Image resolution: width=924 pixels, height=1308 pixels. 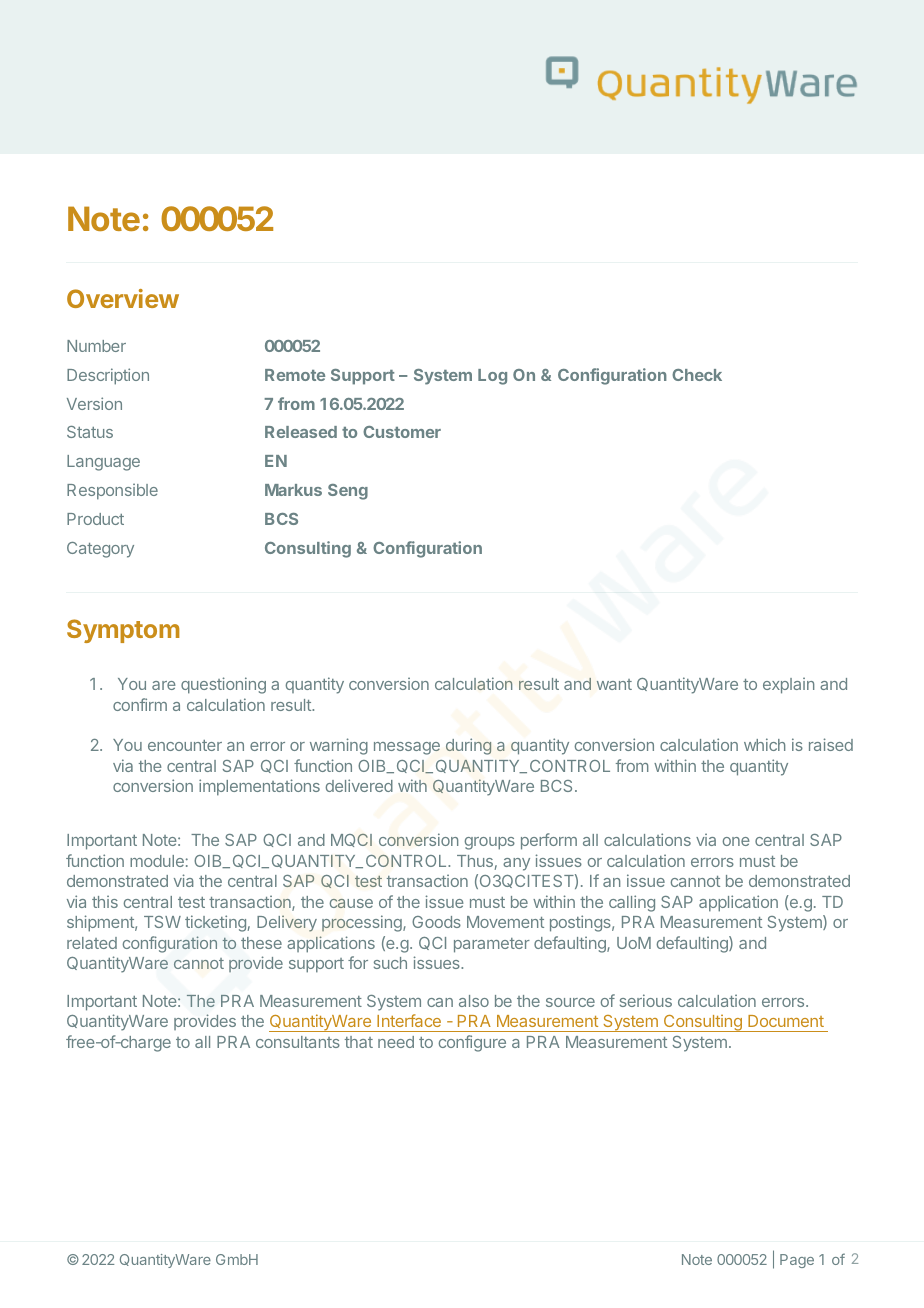 I want to click on Document, so click(x=786, y=1021).
